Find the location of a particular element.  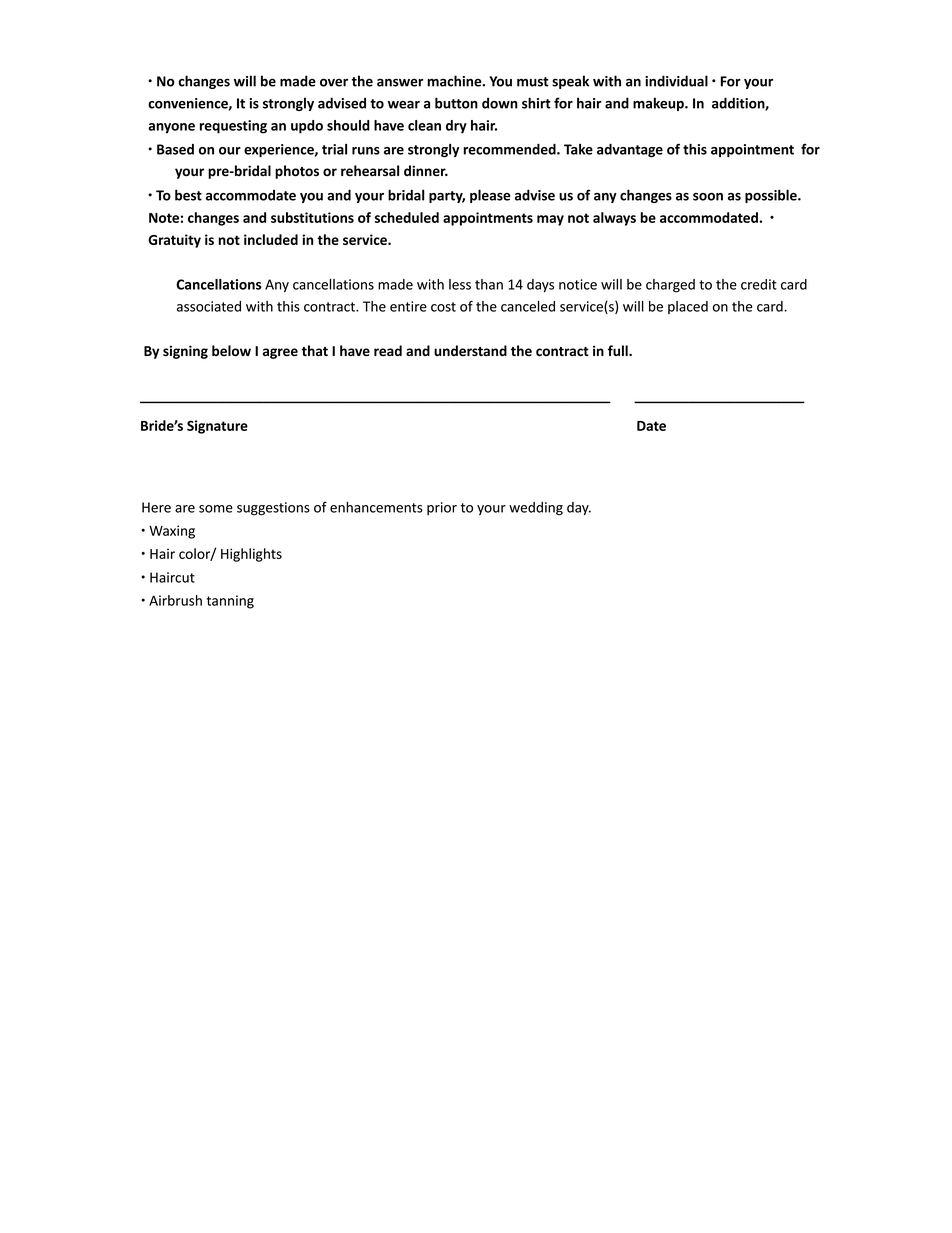

tanning is located at coordinates (230, 602).
